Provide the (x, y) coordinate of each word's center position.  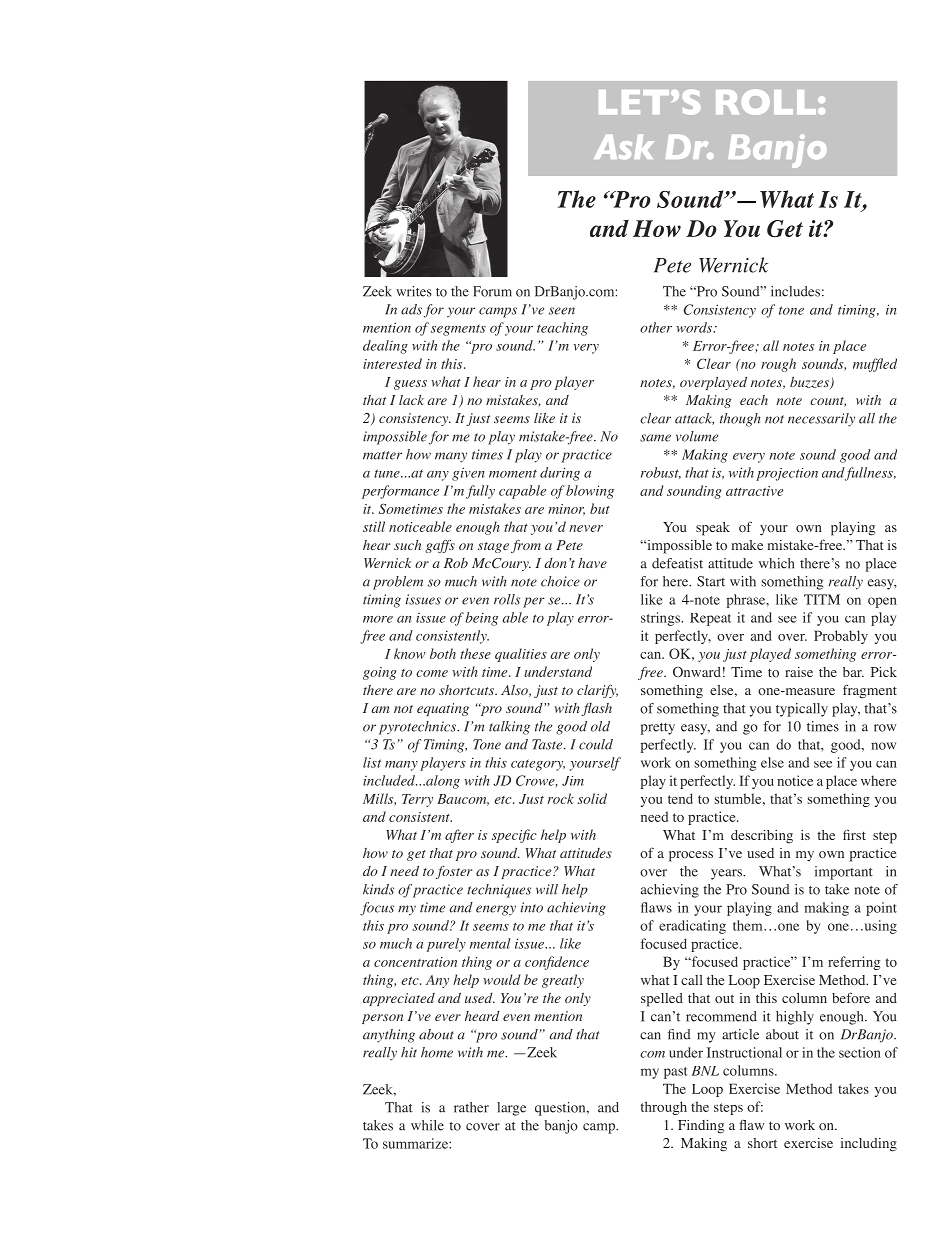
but (600, 508)
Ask (624, 147)
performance (400, 492)
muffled (875, 365)
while (427, 1125)
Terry (417, 800)
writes (414, 291)
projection (787, 474)
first (854, 835)
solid (592, 798)
